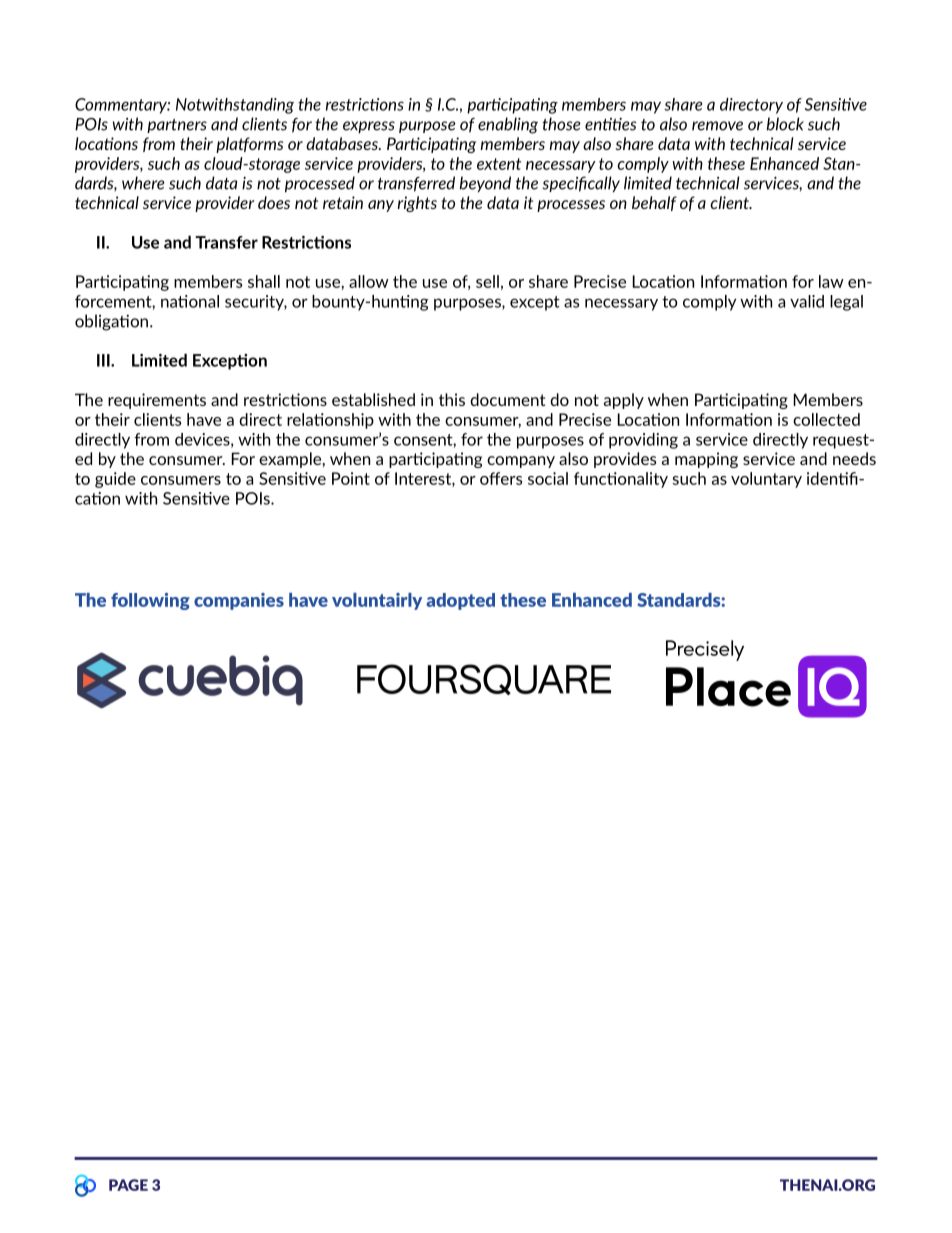 This screenshot has width=952, height=1233. What do you see at coordinates (508, 125) in the screenshot?
I see `enabling` at bounding box center [508, 125].
